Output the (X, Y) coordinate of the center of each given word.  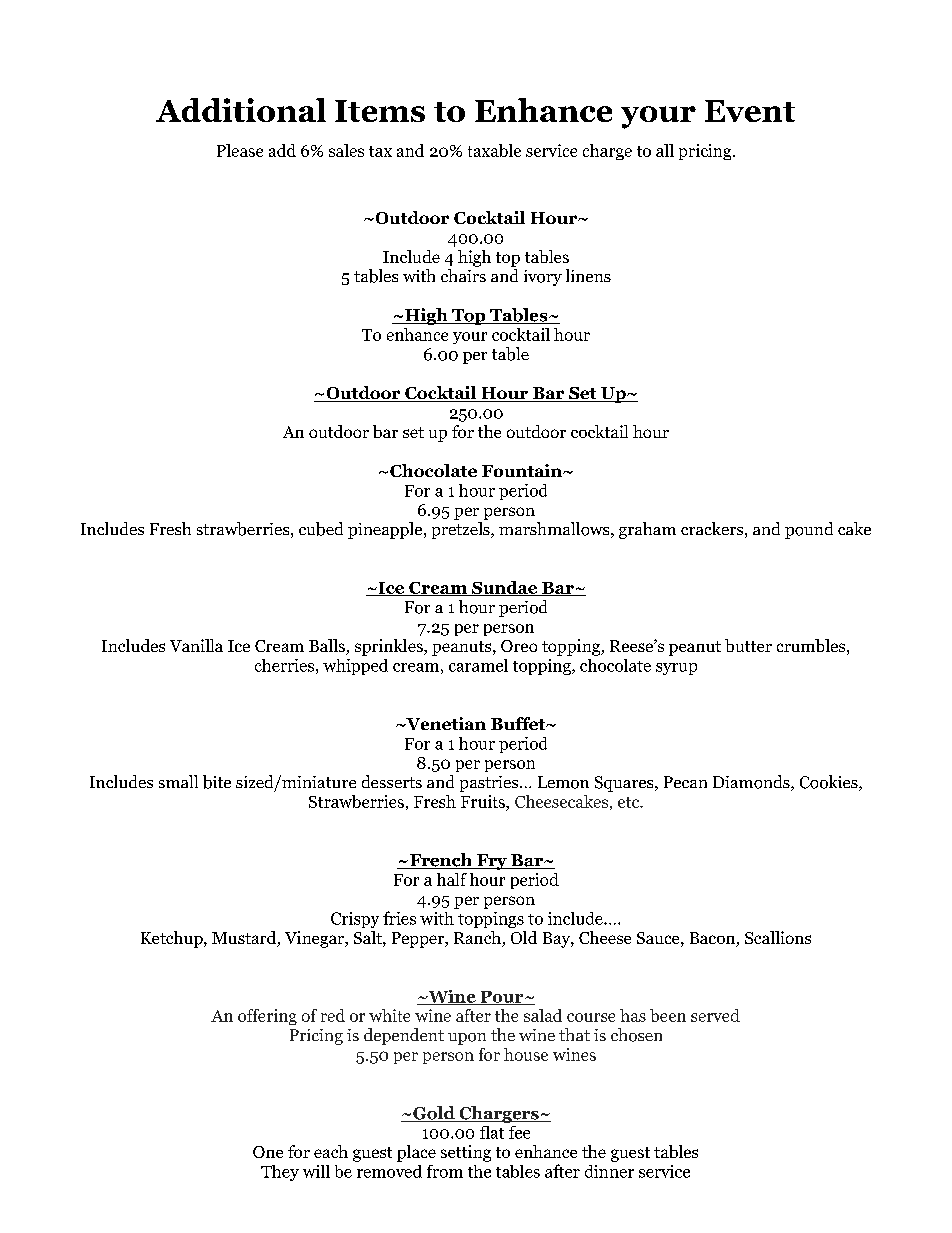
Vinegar (315, 939)
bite (217, 782)
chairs (463, 275)
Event (750, 111)
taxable (494, 150)
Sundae (505, 588)
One (268, 1152)
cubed (321, 529)
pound (809, 530)
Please (240, 150)
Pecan (685, 782)
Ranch (478, 939)
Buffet (519, 723)
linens (588, 275)
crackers (712, 528)
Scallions (778, 937)
